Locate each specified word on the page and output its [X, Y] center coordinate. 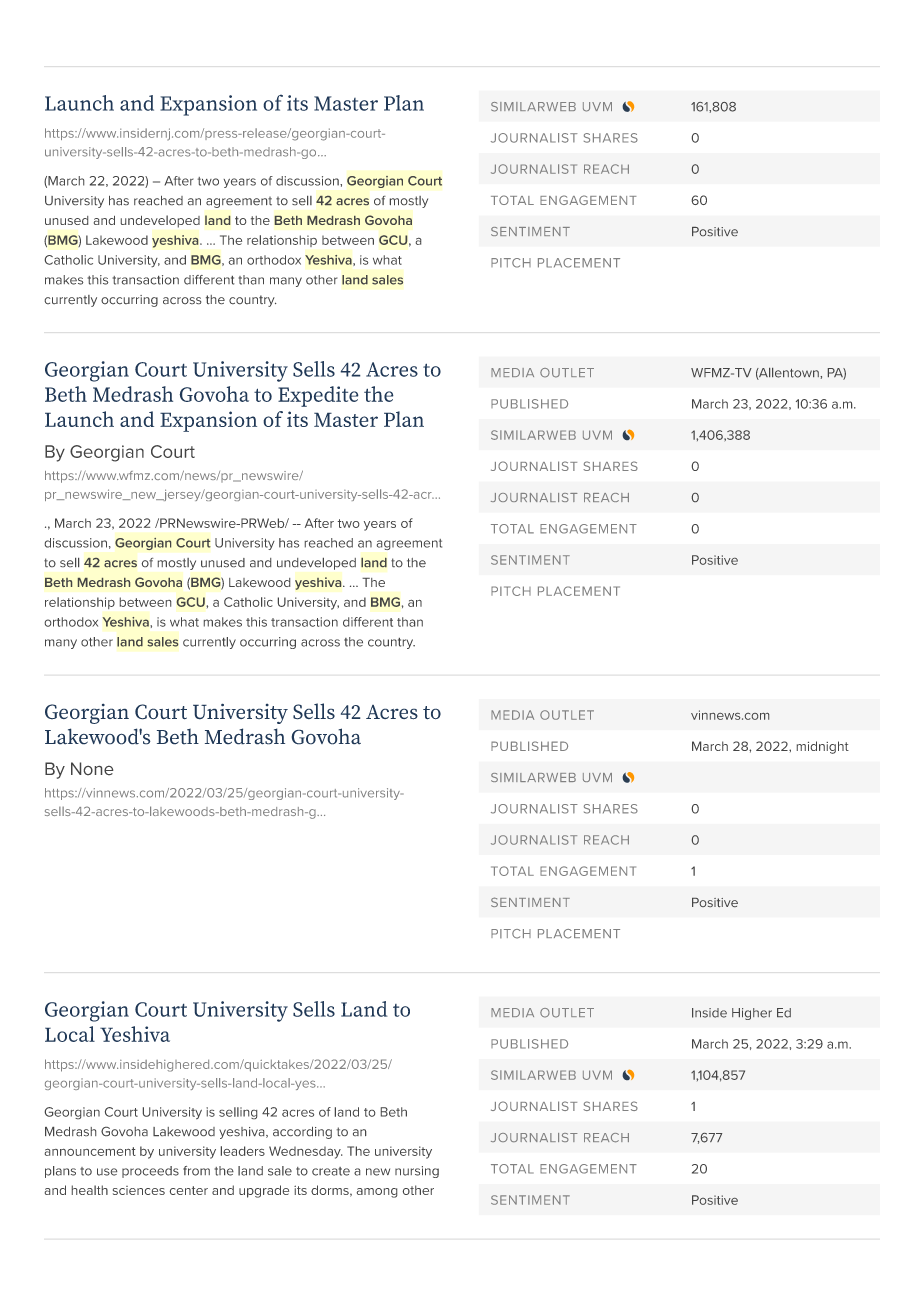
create [331, 1171]
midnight [823, 747]
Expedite [318, 396]
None [92, 768]
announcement [90, 1151]
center [189, 1190]
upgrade [264, 1191]
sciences [139, 1190]
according [302, 1133]
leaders [243, 1151]
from [196, 1171]
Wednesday [305, 1152]
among [377, 1193]
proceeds [150, 1172]
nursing [417, 1172]
